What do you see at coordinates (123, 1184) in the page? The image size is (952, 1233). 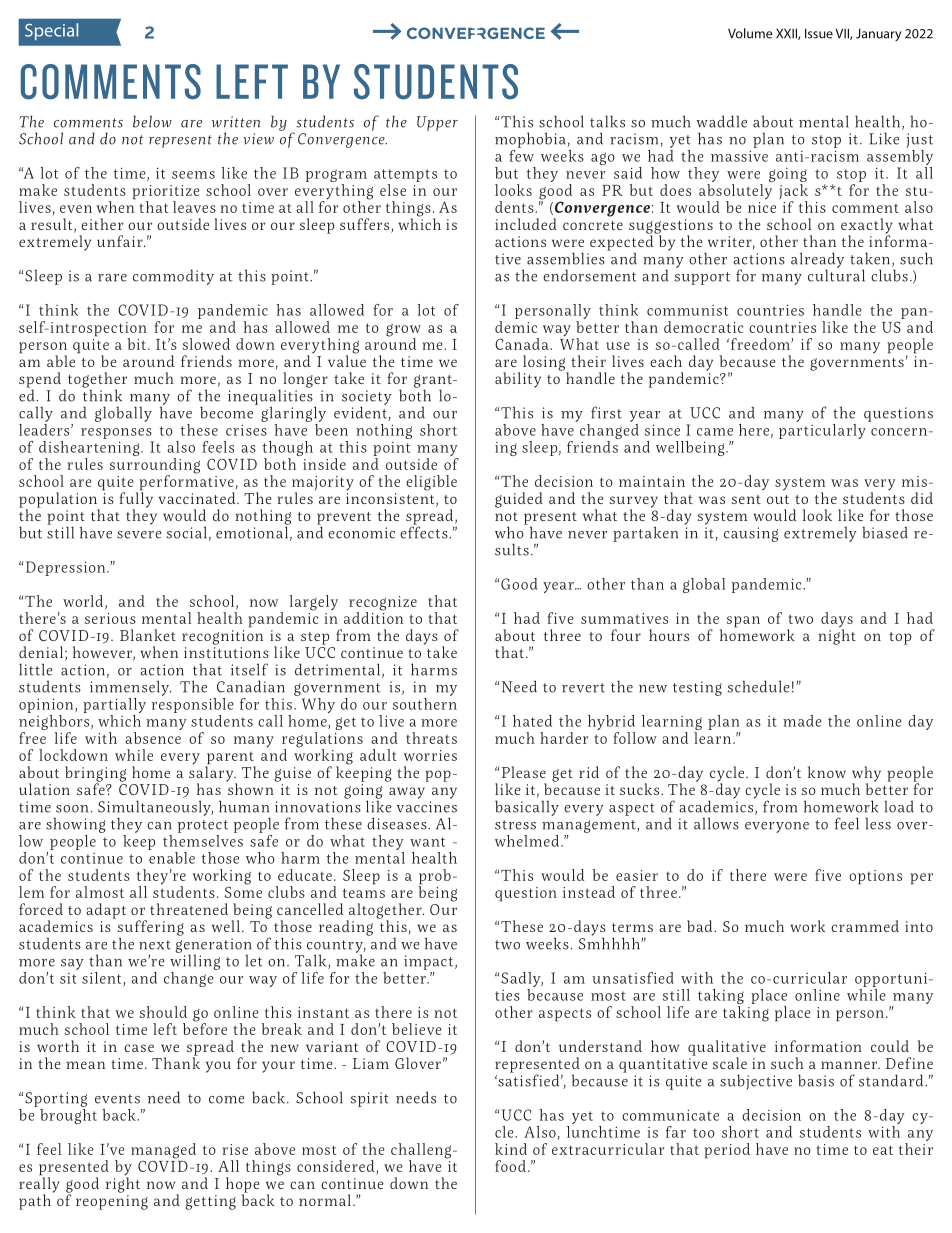 I see `right` at bounding box center [123, 1184].
